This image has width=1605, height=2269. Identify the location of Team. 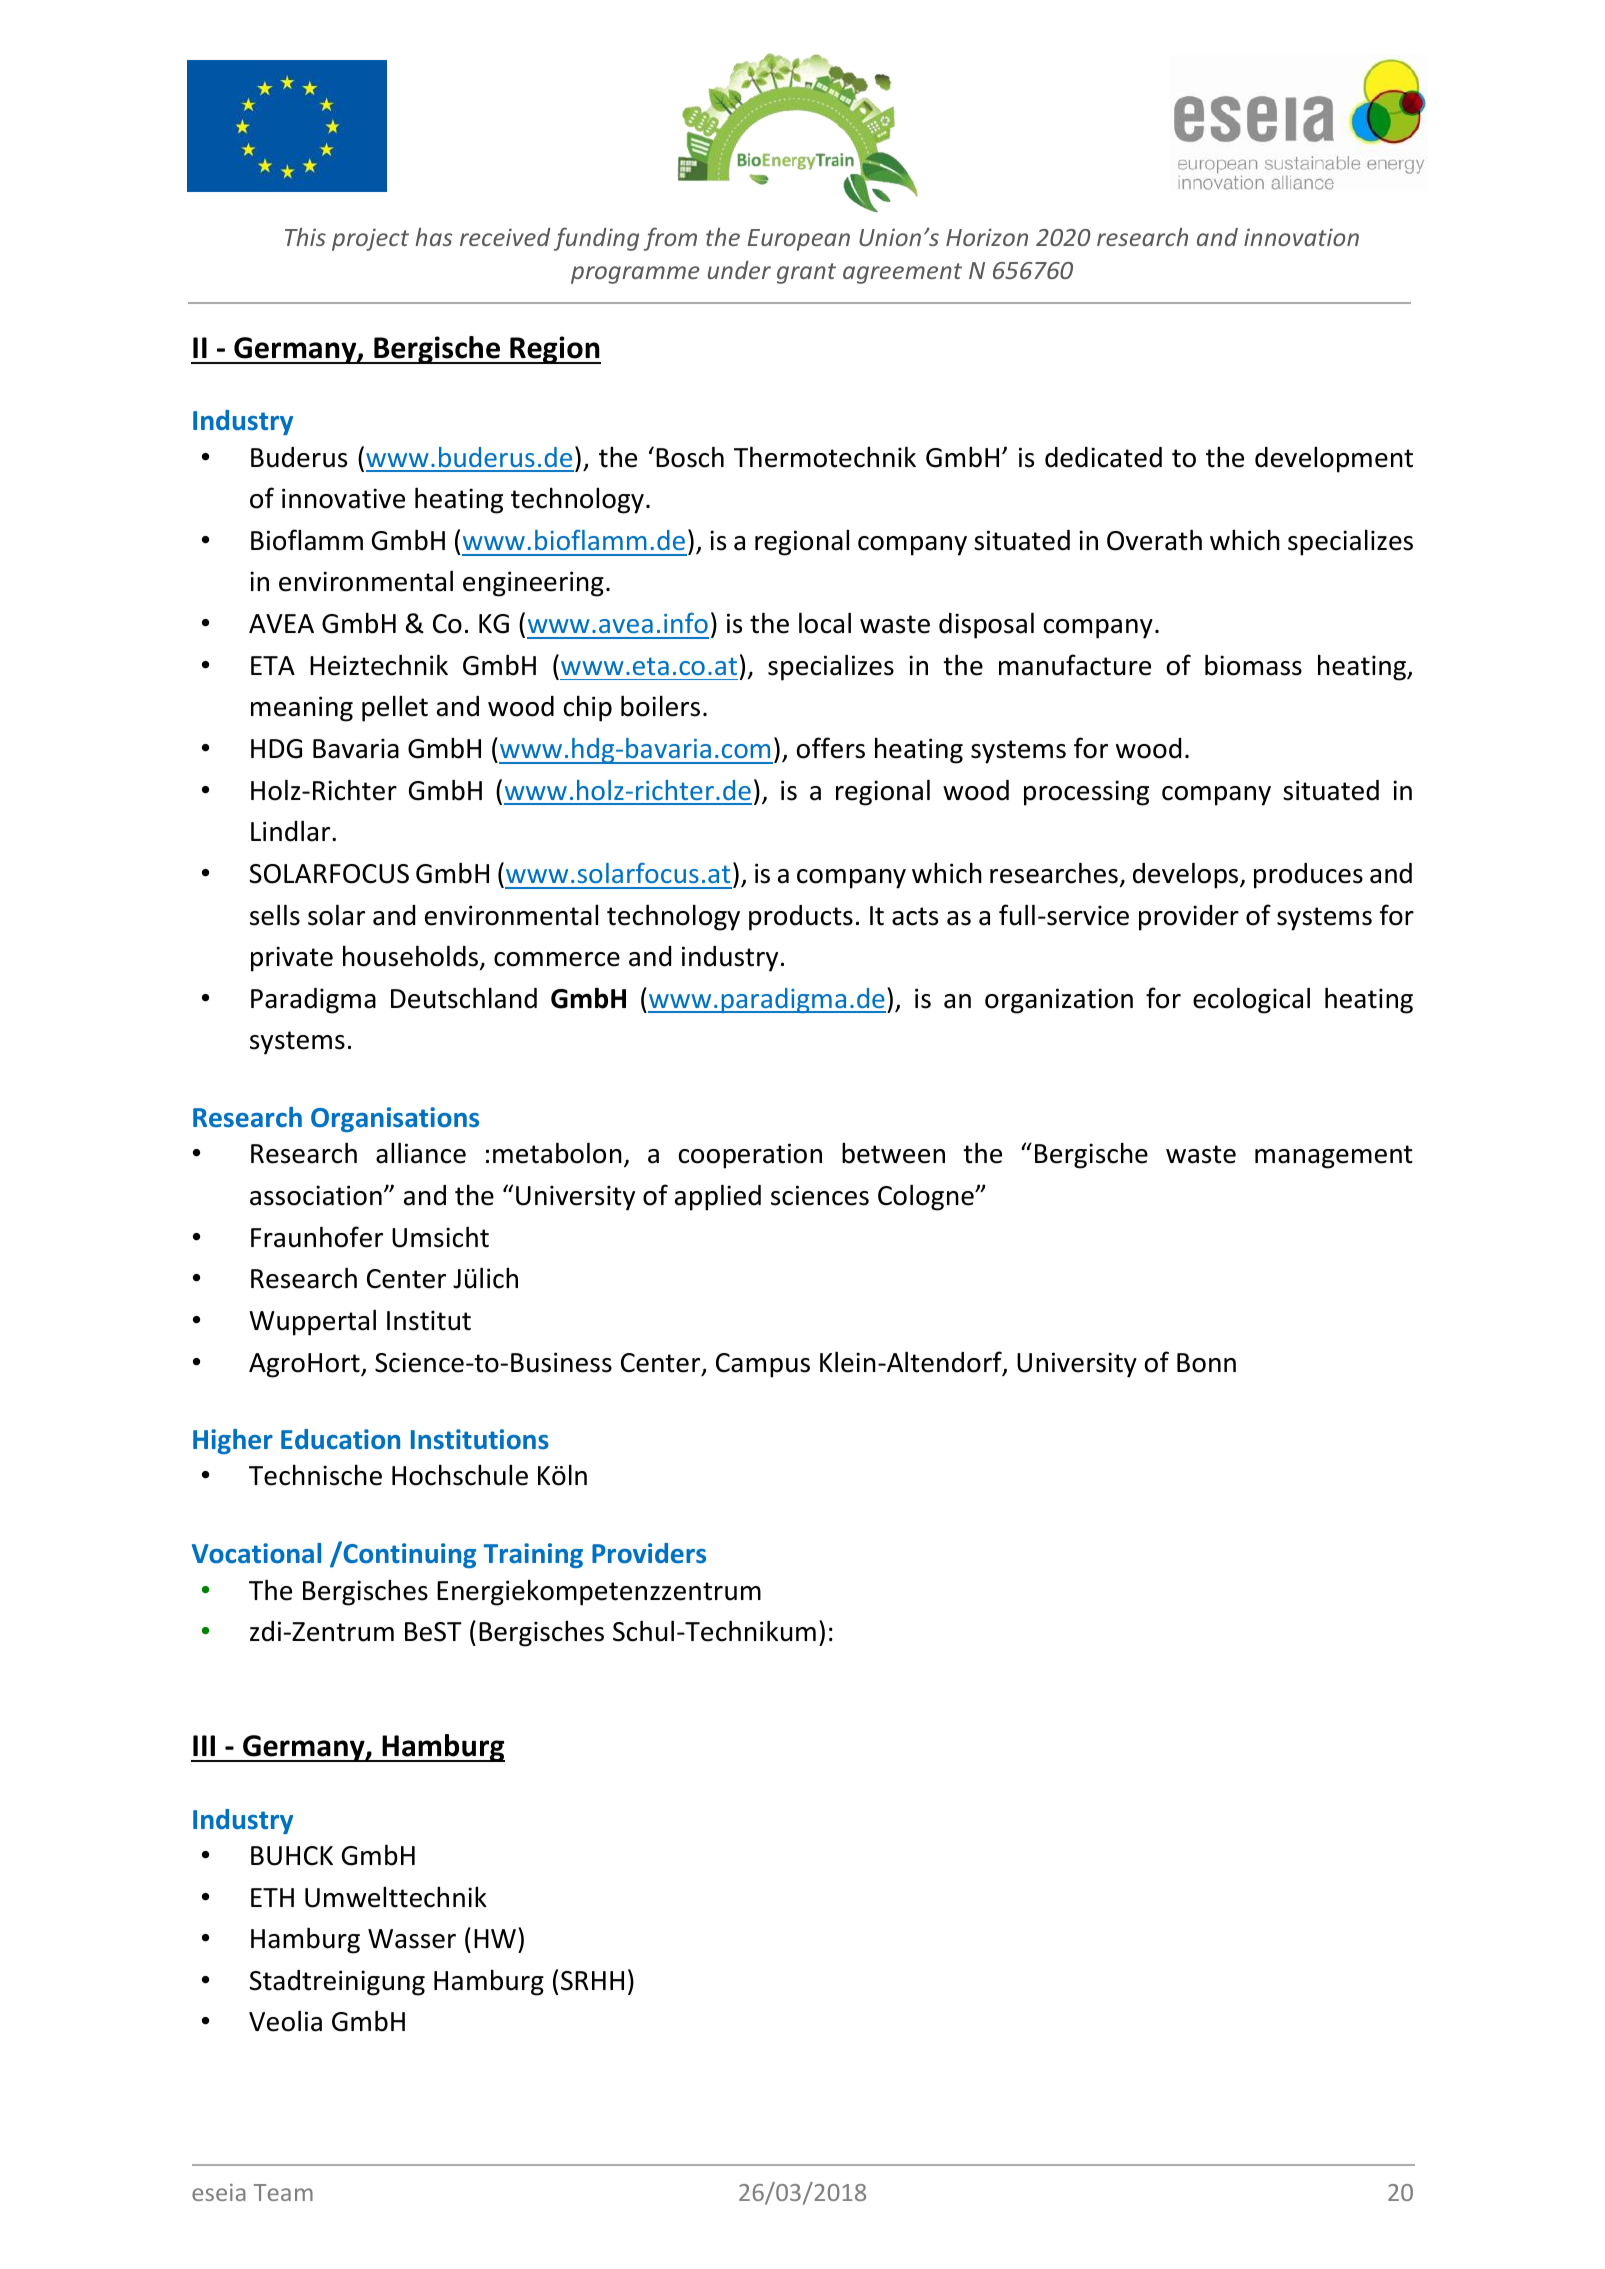
(283, 2192).
